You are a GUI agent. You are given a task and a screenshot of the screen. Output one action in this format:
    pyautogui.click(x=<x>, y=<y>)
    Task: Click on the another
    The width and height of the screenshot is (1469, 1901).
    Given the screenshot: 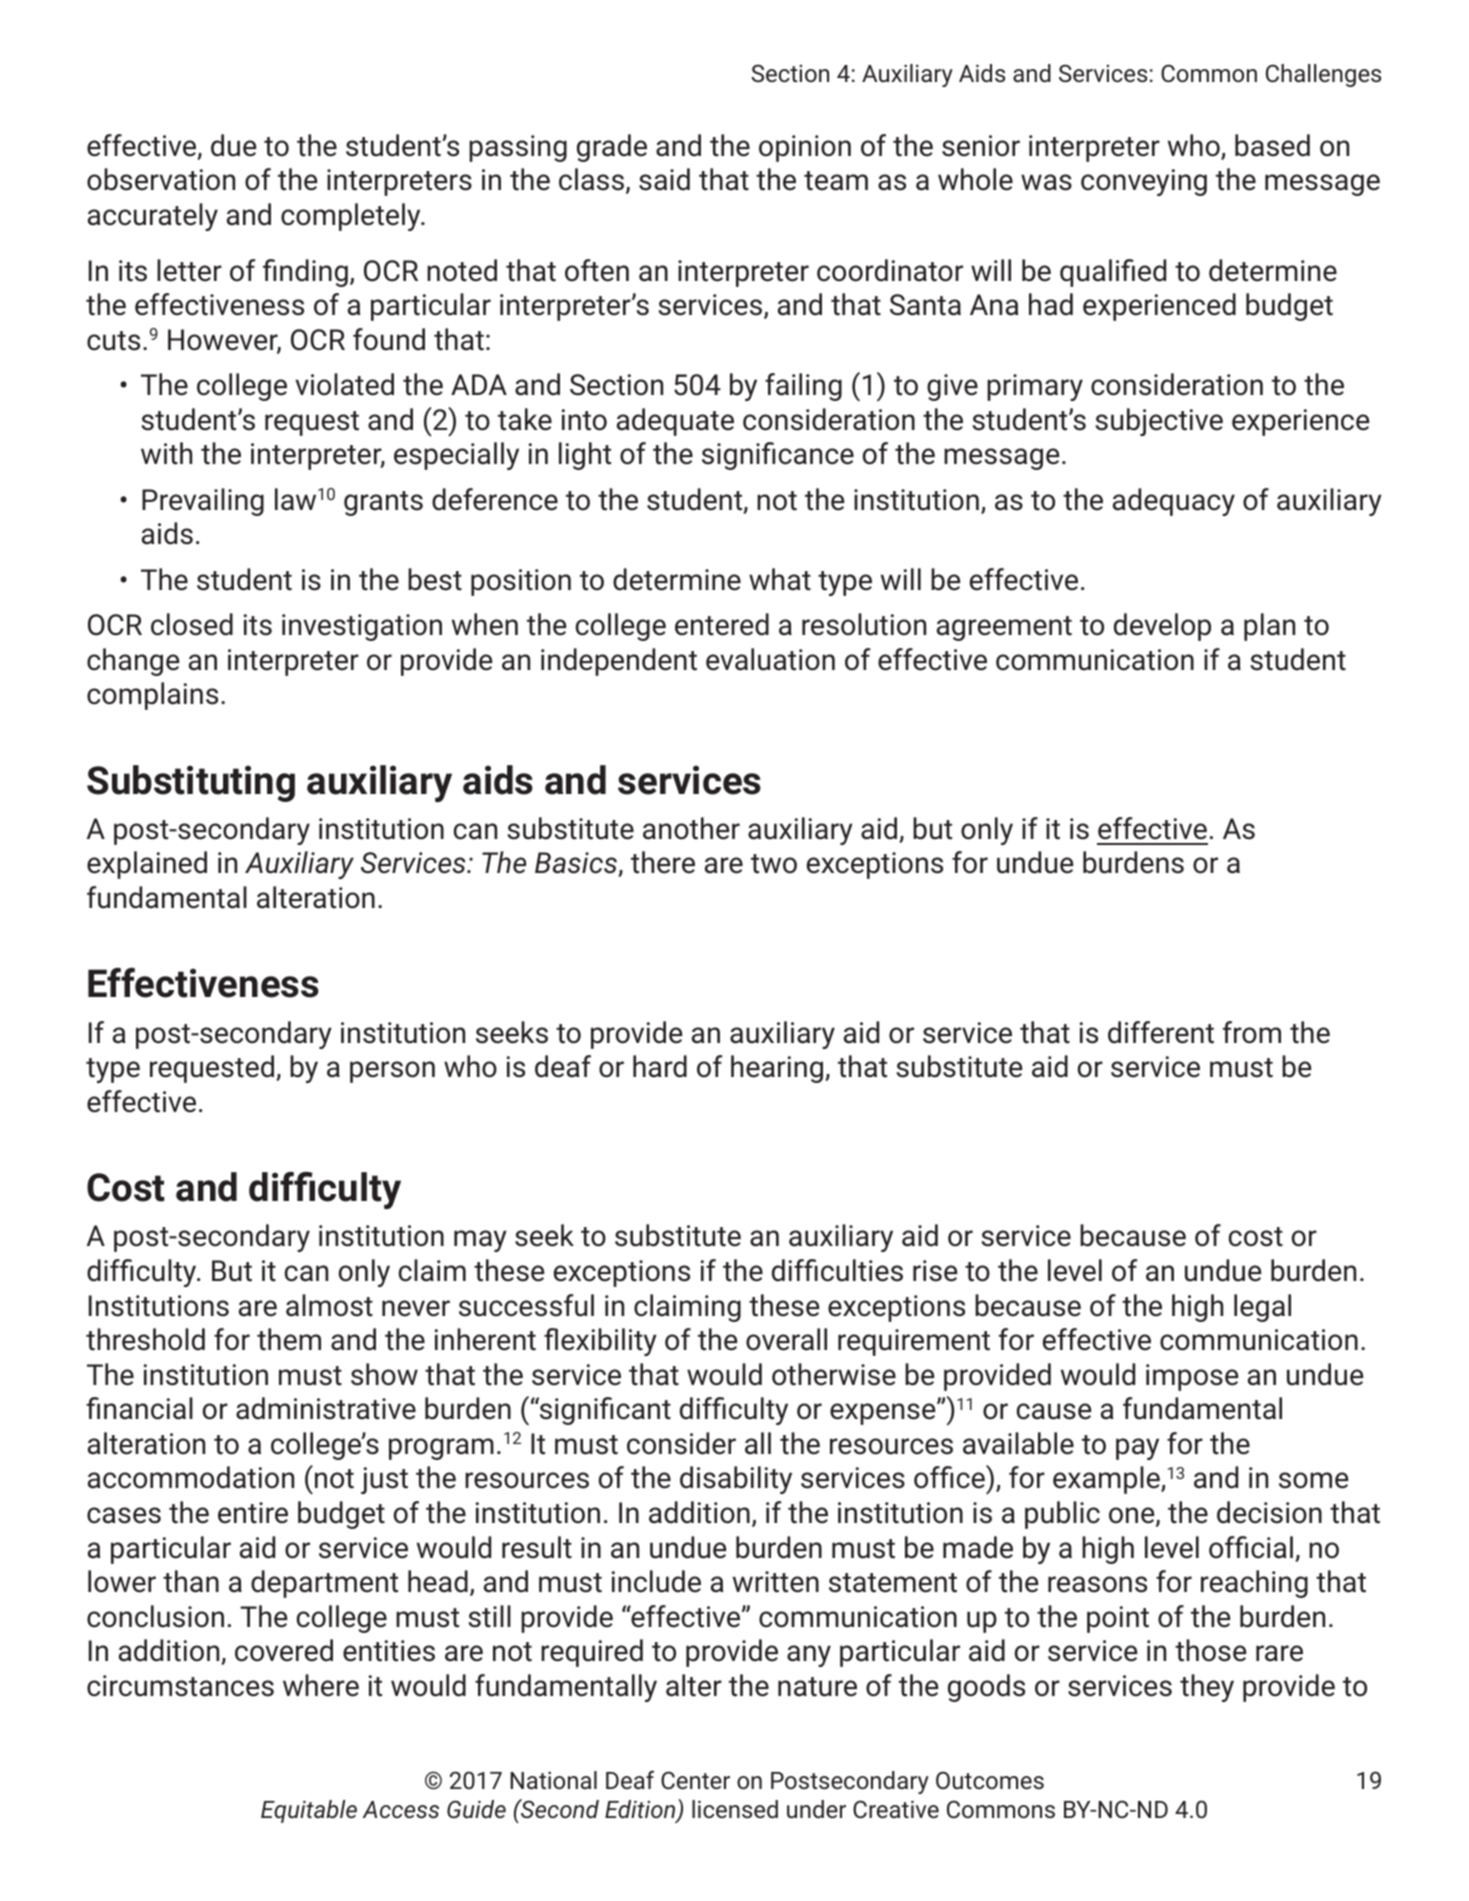 What is the action you would take?
    pyautogui.click(x=691, y=828)
